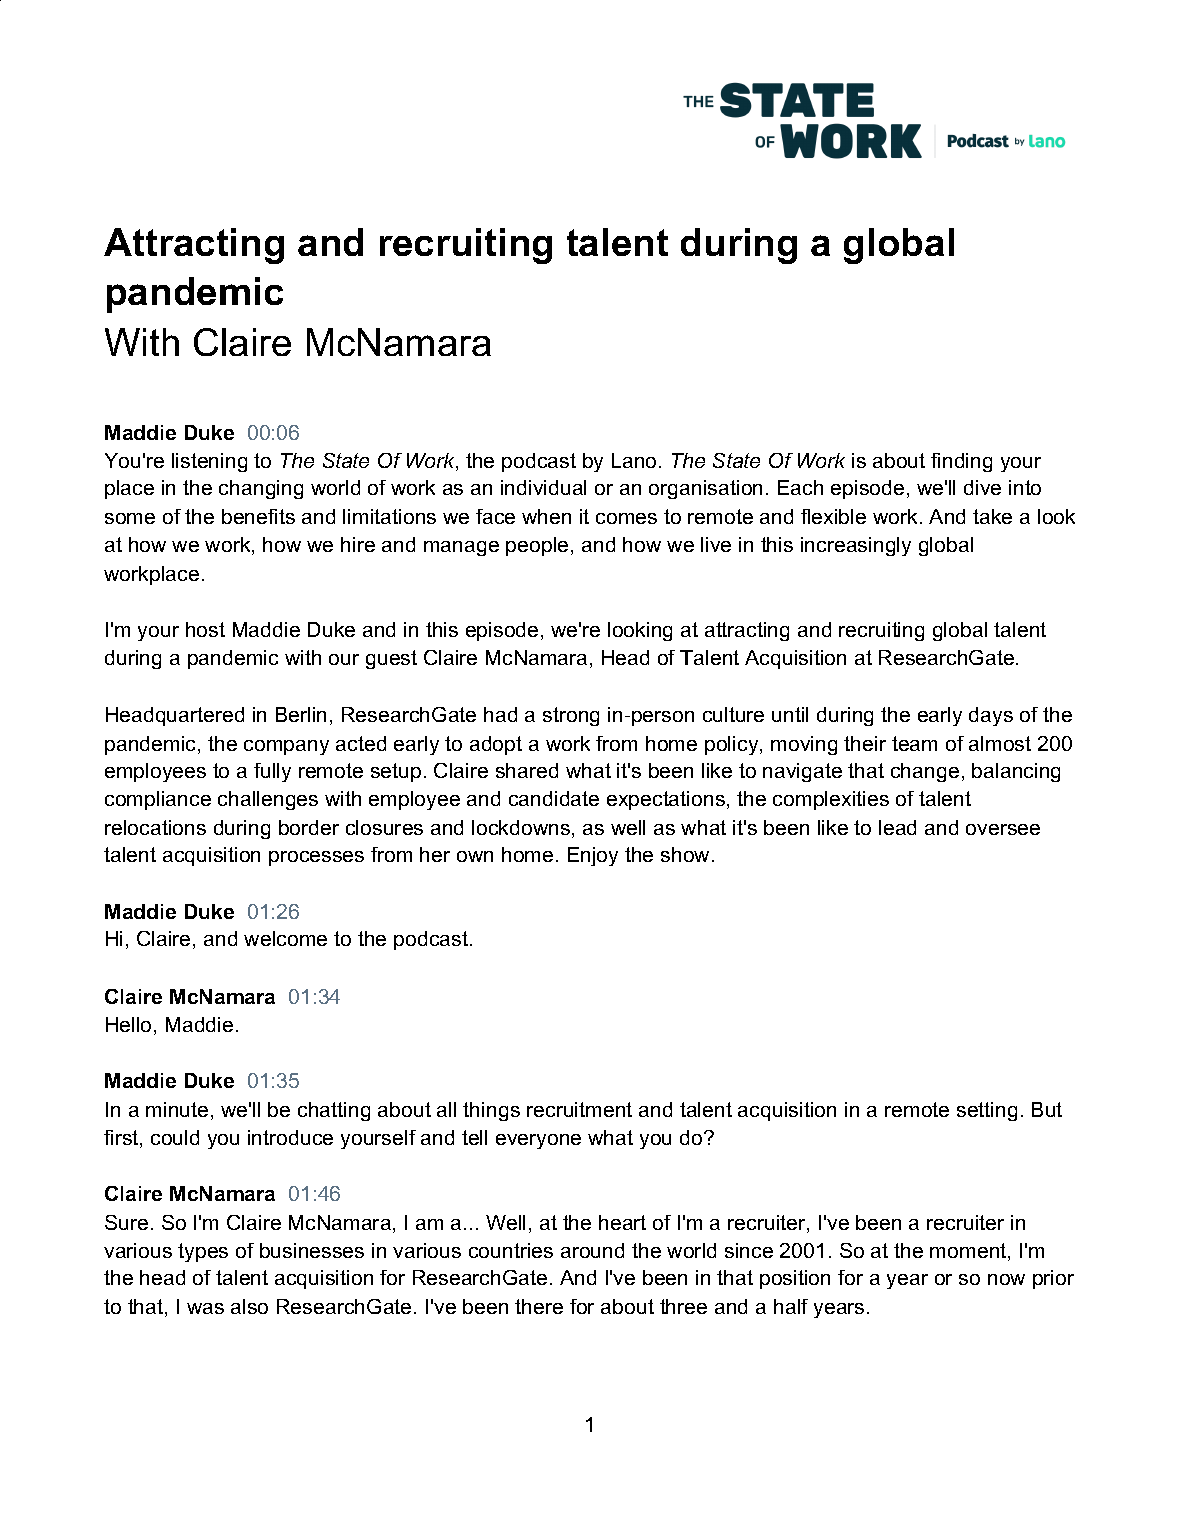 The image size is (1183, 1531). What do you see at coordinates (579, 1109) in the page?
I see `recruitment` at bounding box center [579, 1109].
